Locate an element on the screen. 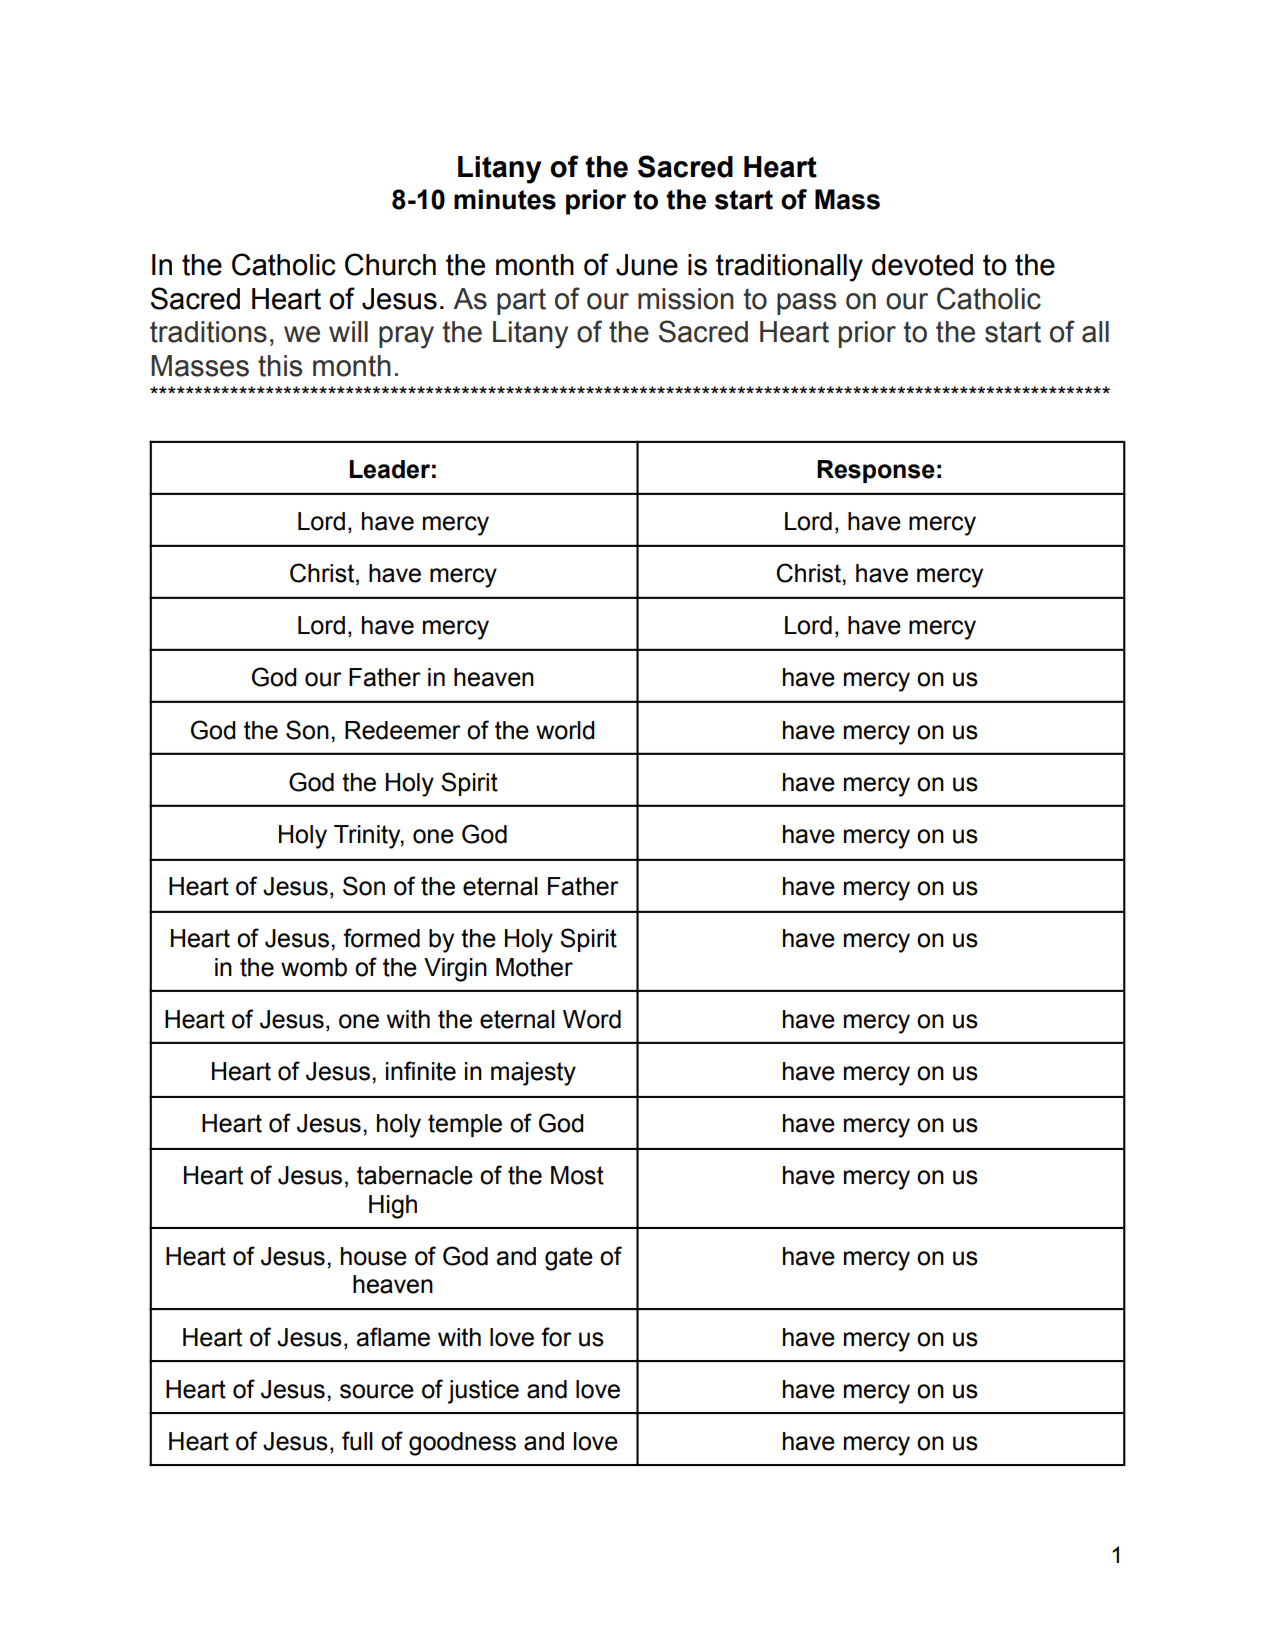 The image size is (1273, 1647). traditionally is located at coordinates (789, 268).
